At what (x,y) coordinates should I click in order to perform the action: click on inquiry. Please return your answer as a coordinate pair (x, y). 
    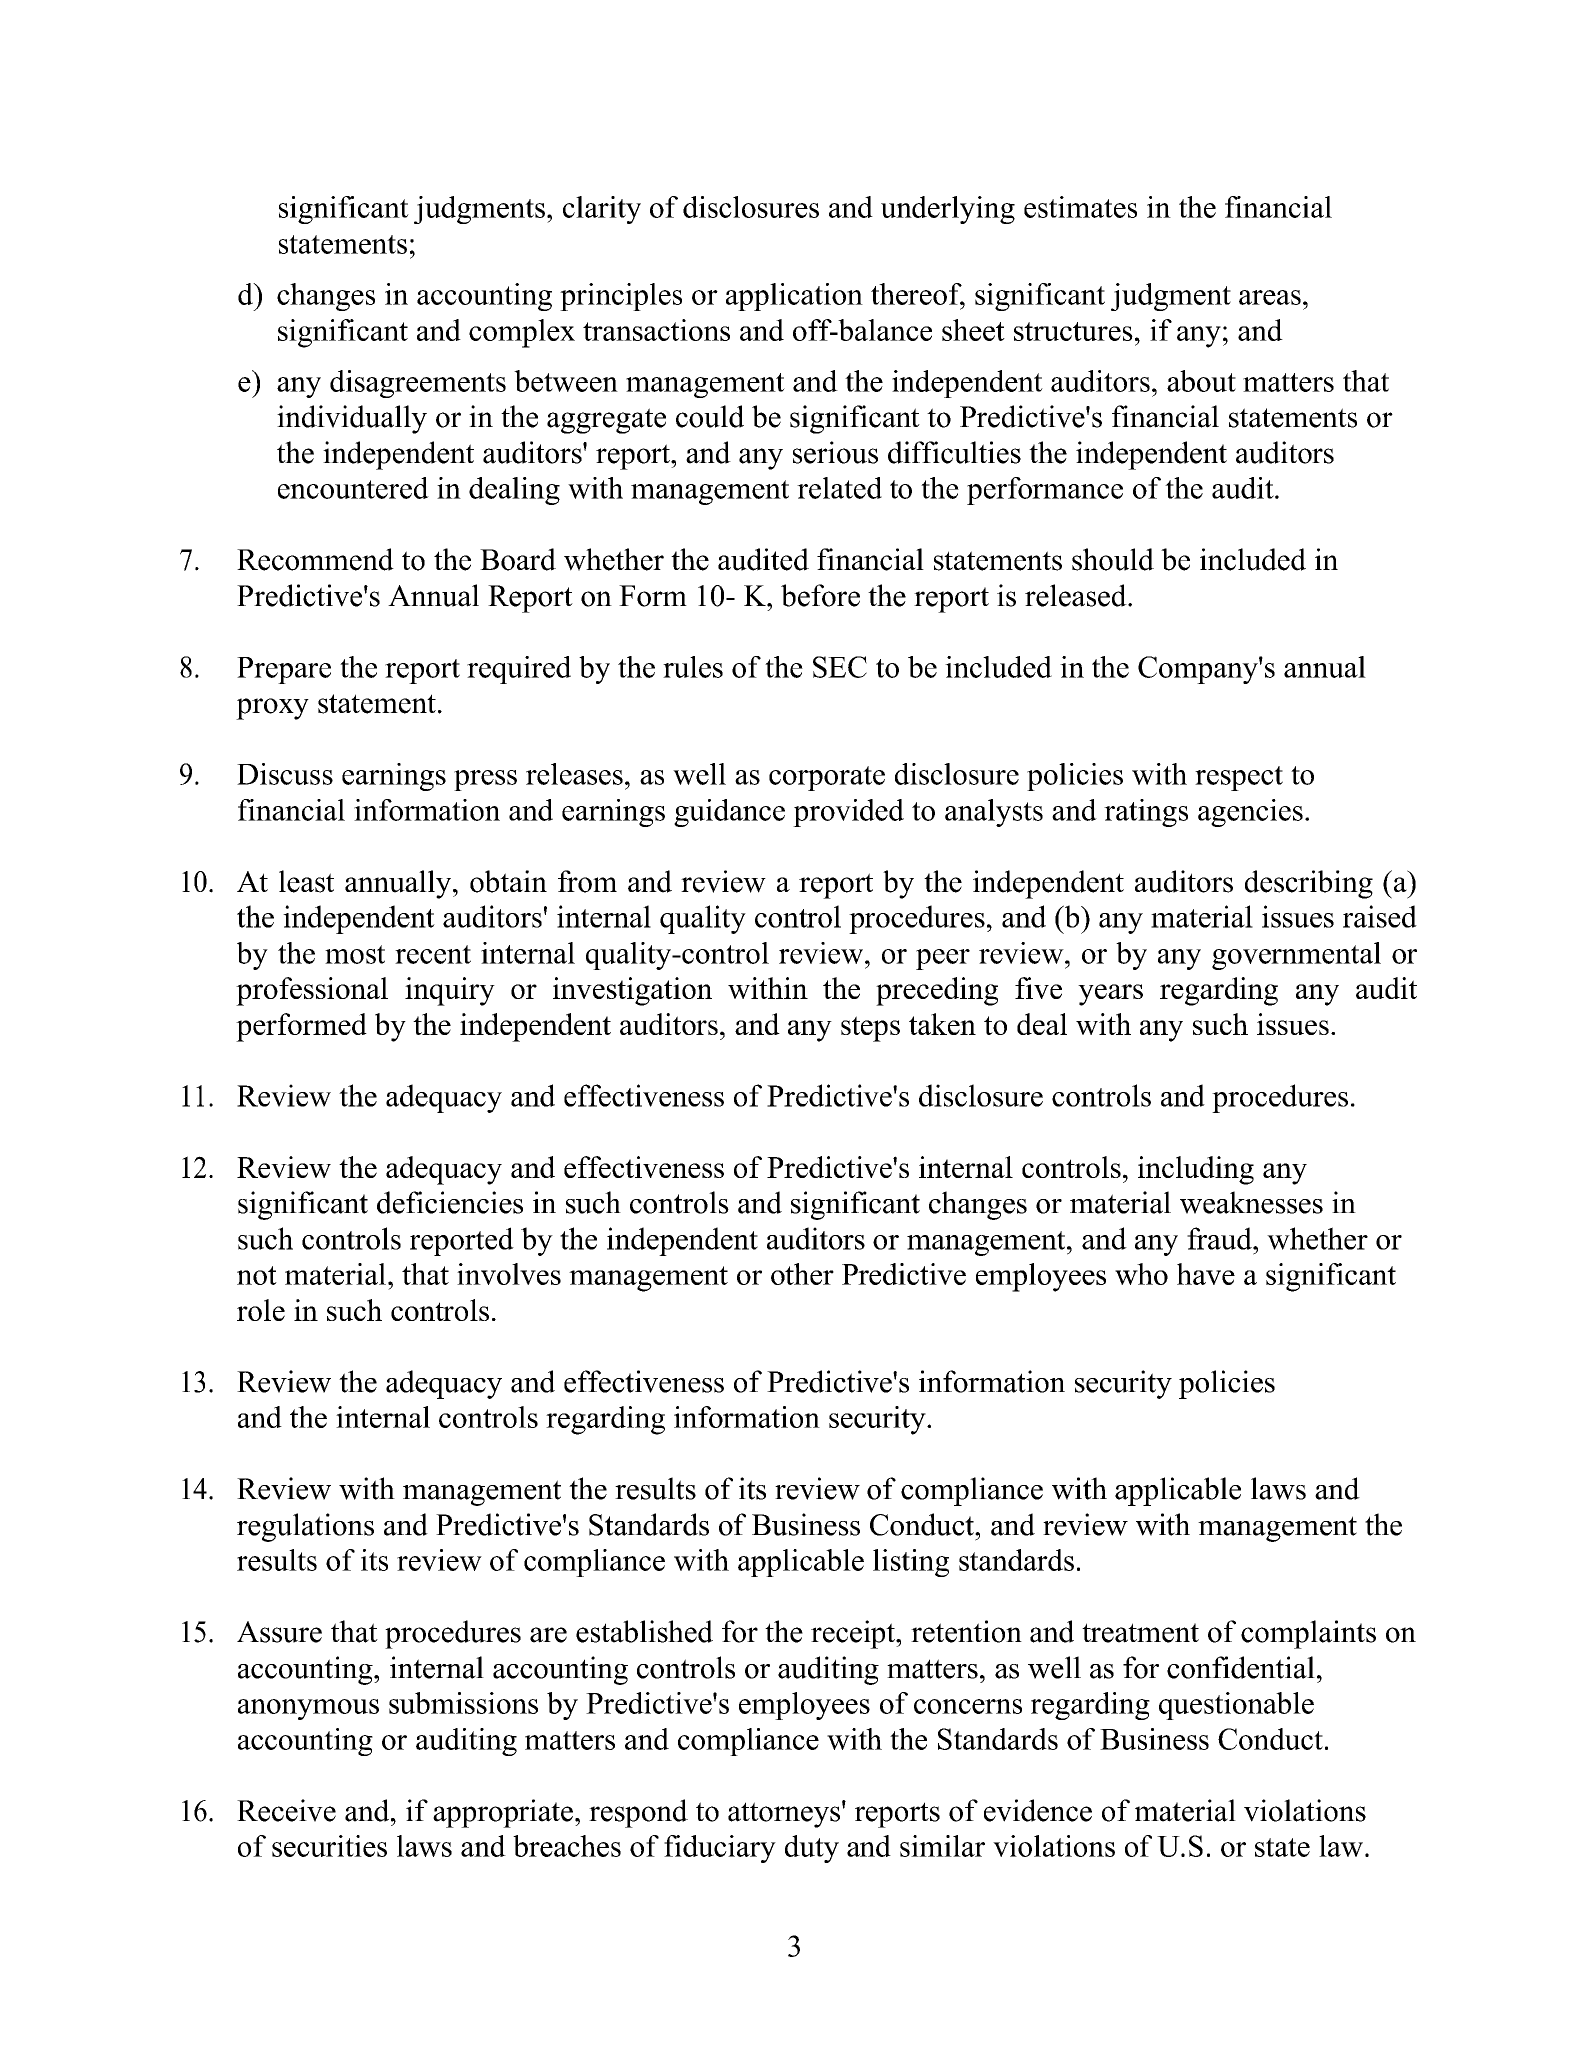
    Looking at the image, I should click on (450, 991).
